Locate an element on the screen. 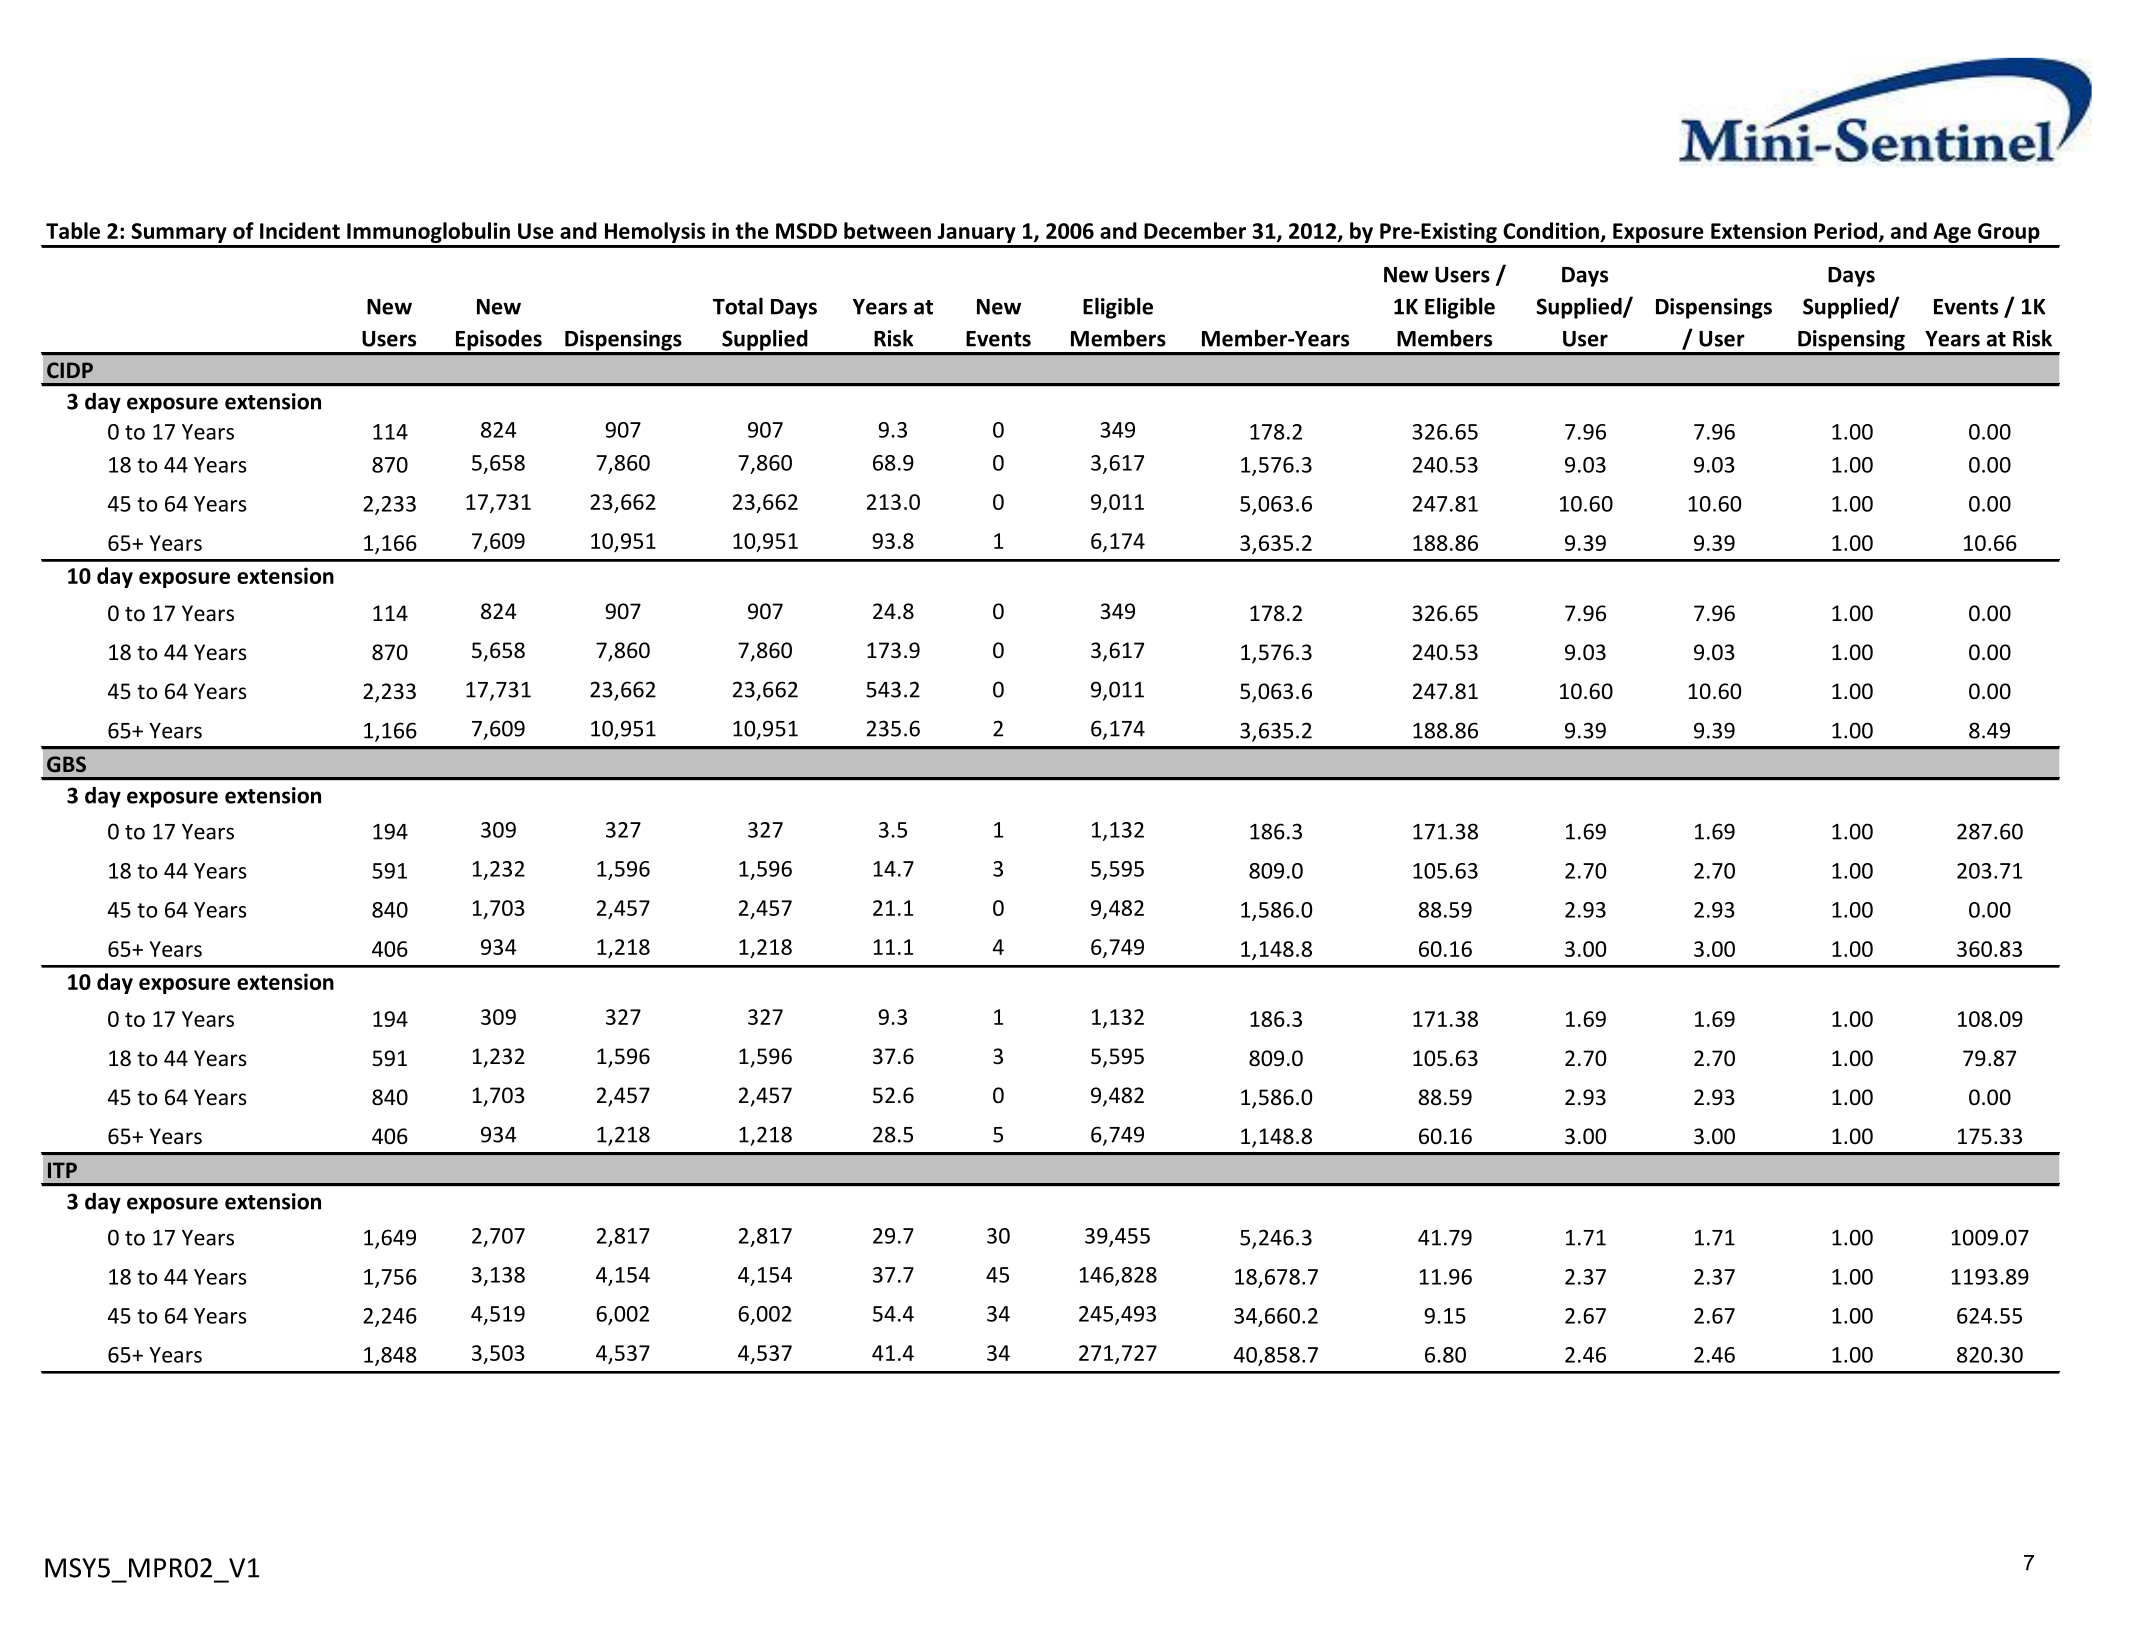 The image size is (2132, 1648). GBS is located at coordinates (66, 764).
